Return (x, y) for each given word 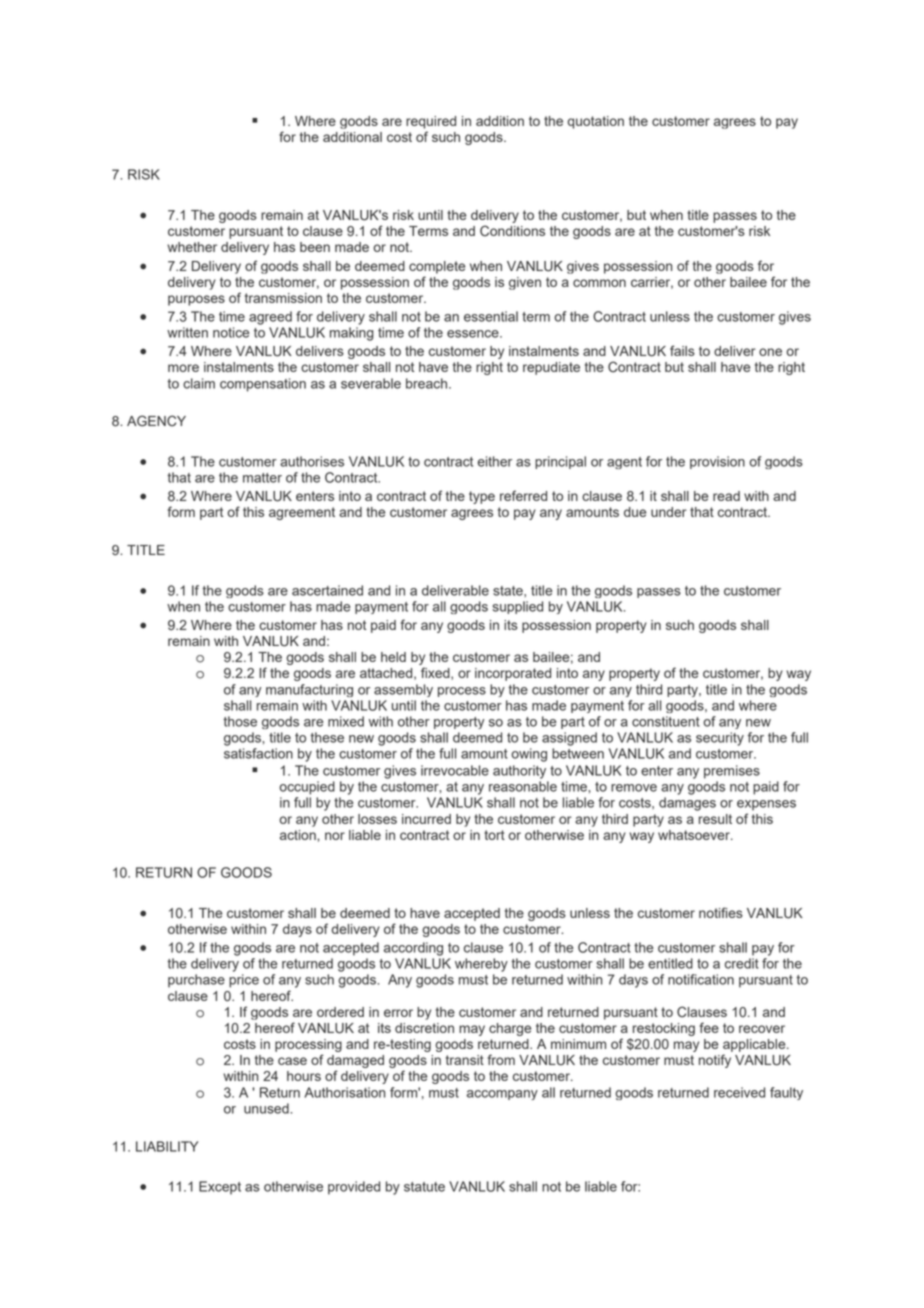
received (739, 1092)
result (715, 819)
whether (192, 247)
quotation (596, 122)
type (482, 497)
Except (220, 1188)
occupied (307, 788)
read (726, 496)
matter (262, 478)
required (431, 122)
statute (424, 1187)
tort (494, 835)
